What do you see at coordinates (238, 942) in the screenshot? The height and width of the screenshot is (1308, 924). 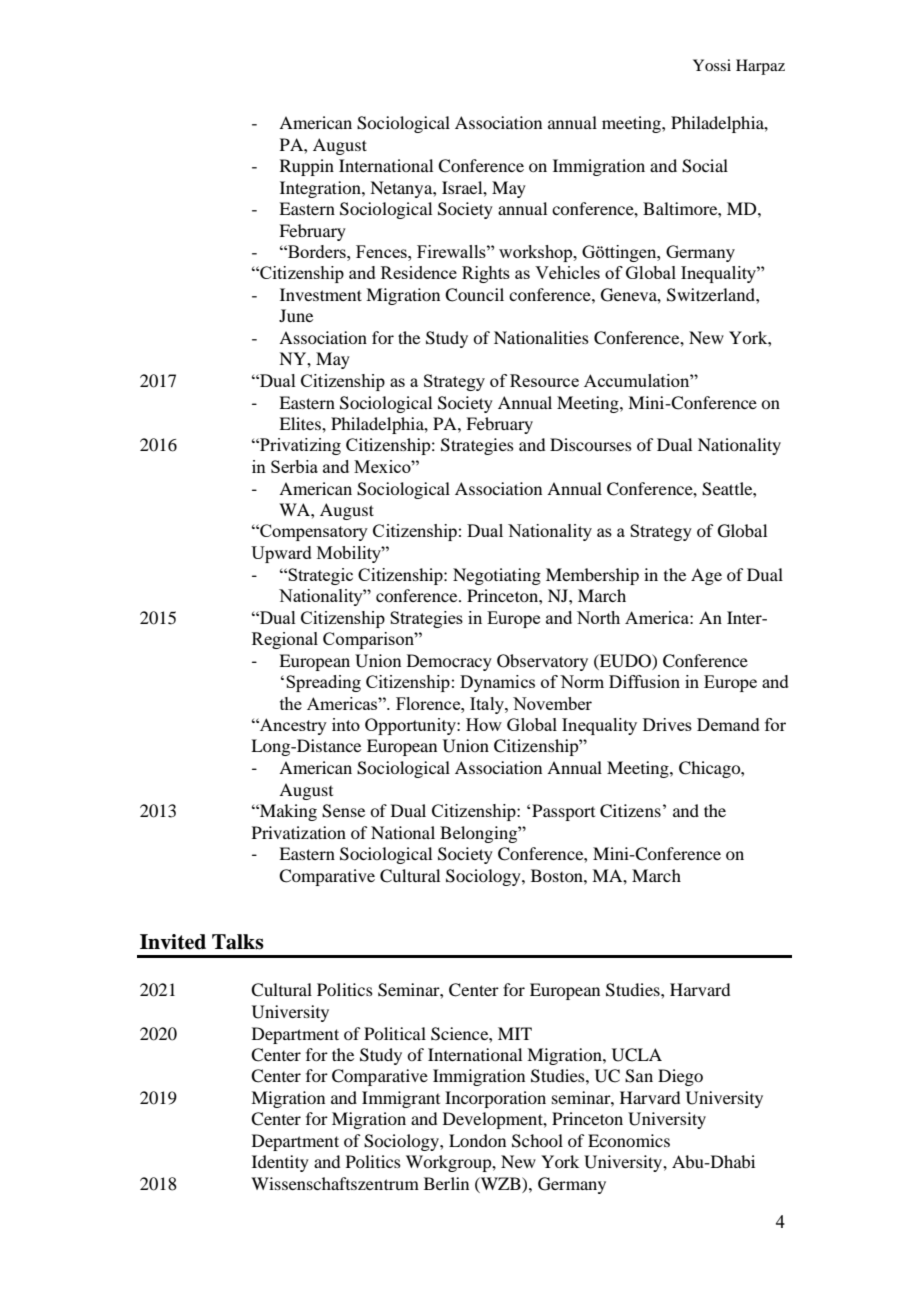 I see `Talks` at bounding box center [238, 942].
